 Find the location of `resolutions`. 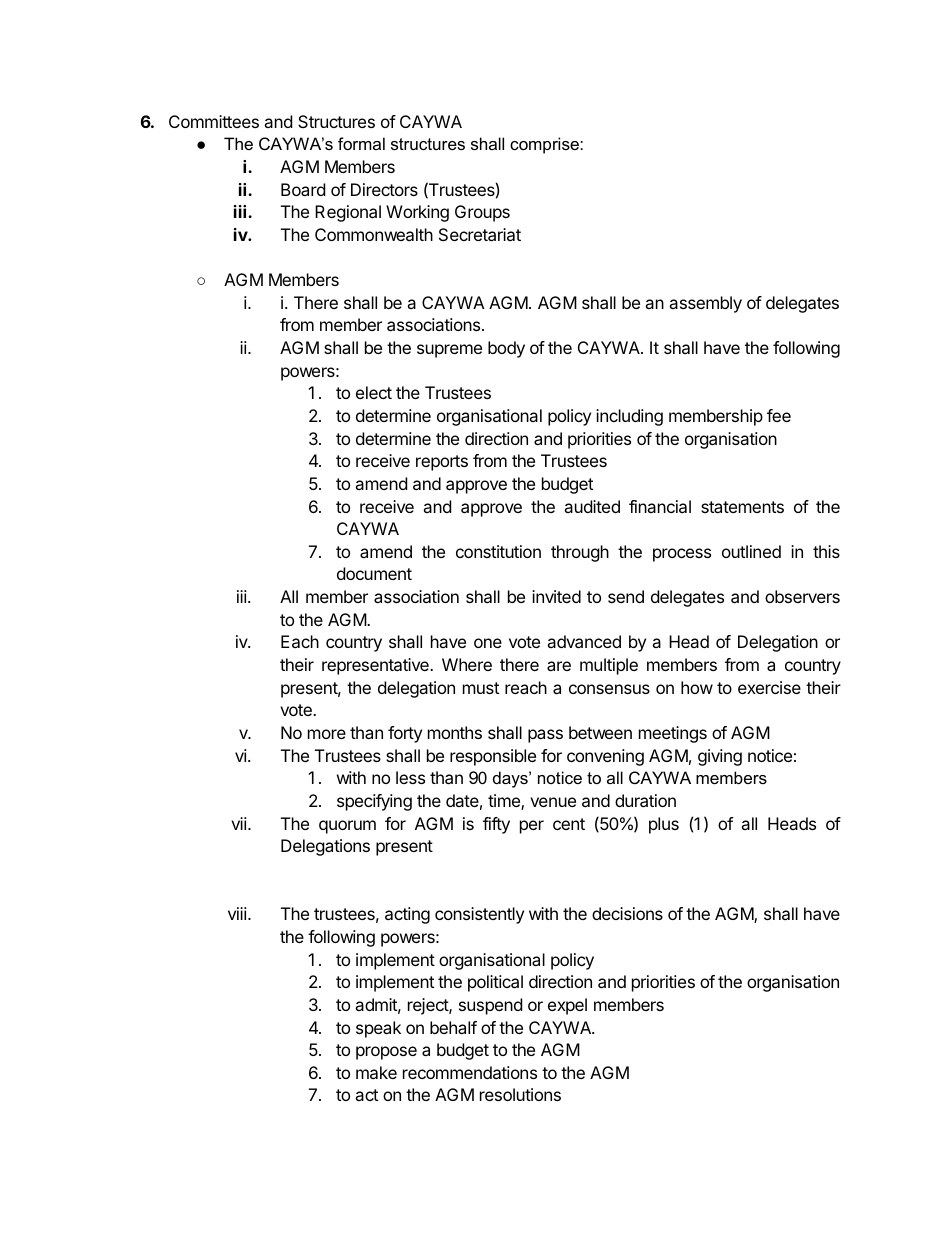

resolutions is located at coordinates (520, 1094).
